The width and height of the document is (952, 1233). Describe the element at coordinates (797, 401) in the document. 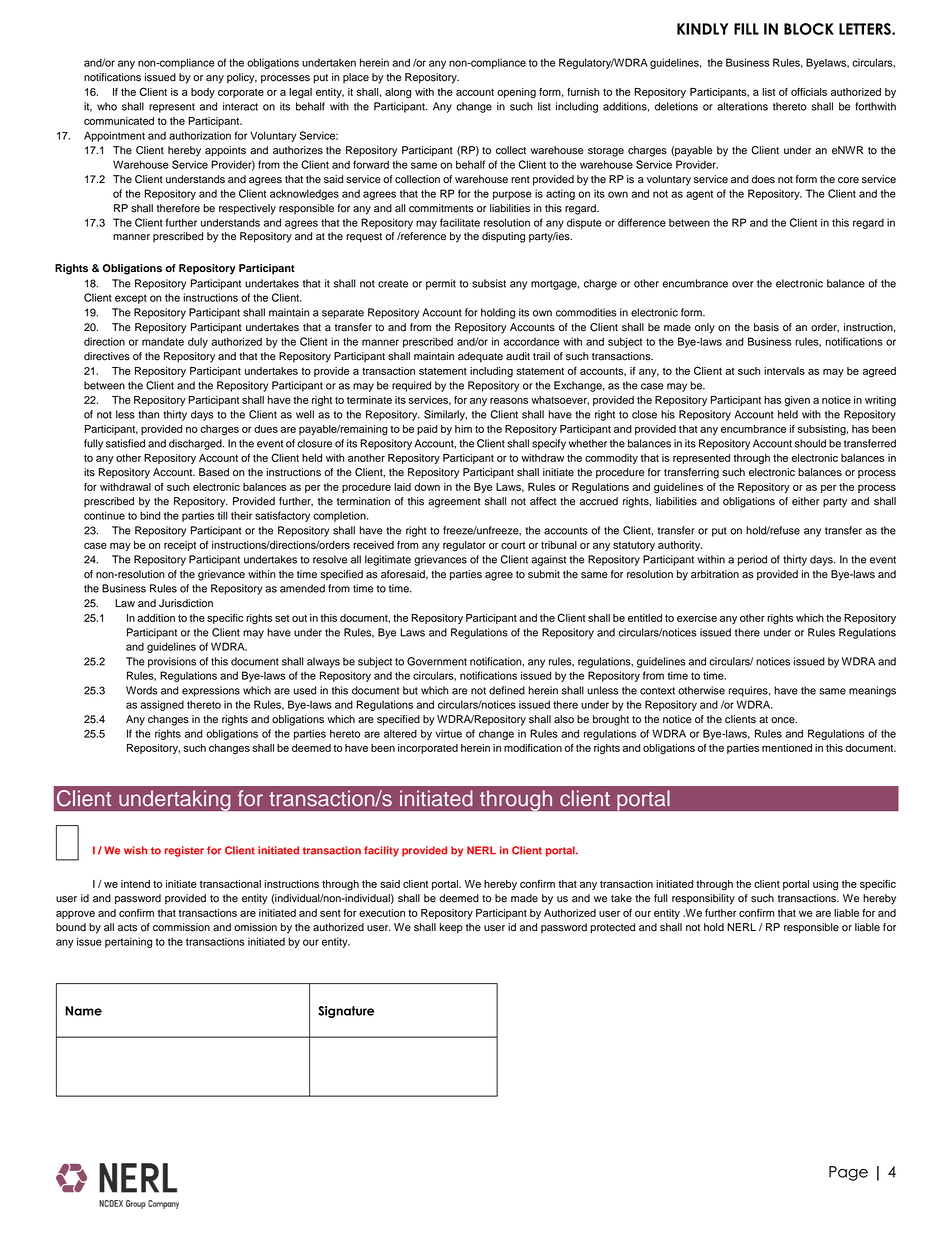

I see `given` at that location.
